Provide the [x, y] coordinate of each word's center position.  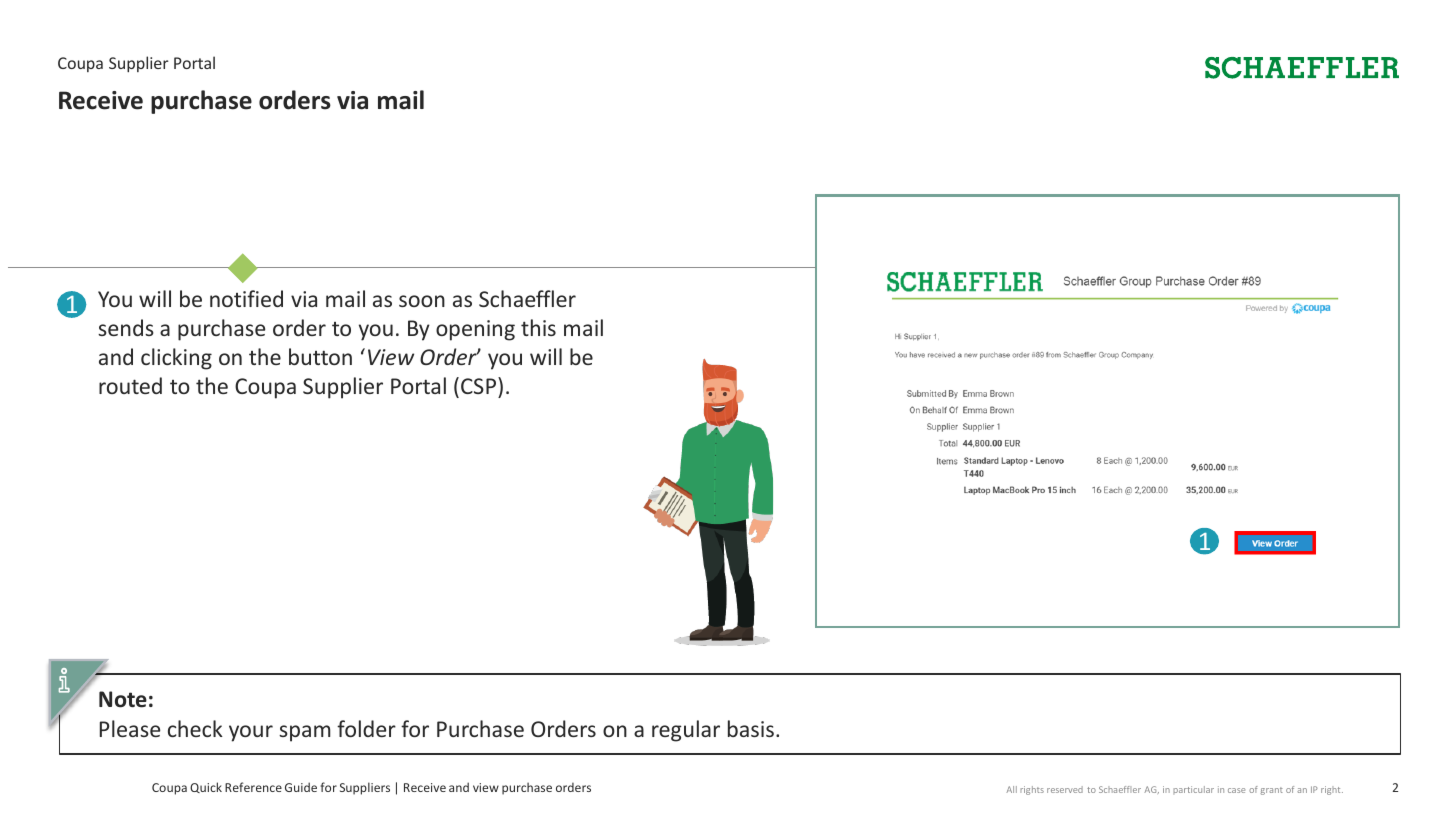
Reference [253, 787]
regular [686, 731]
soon [422, 301]
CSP [478, 386]
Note [123, 699]
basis [751, 728]
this [538, 327]
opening [475, 330]
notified [246, 298]
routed [130, 385]
